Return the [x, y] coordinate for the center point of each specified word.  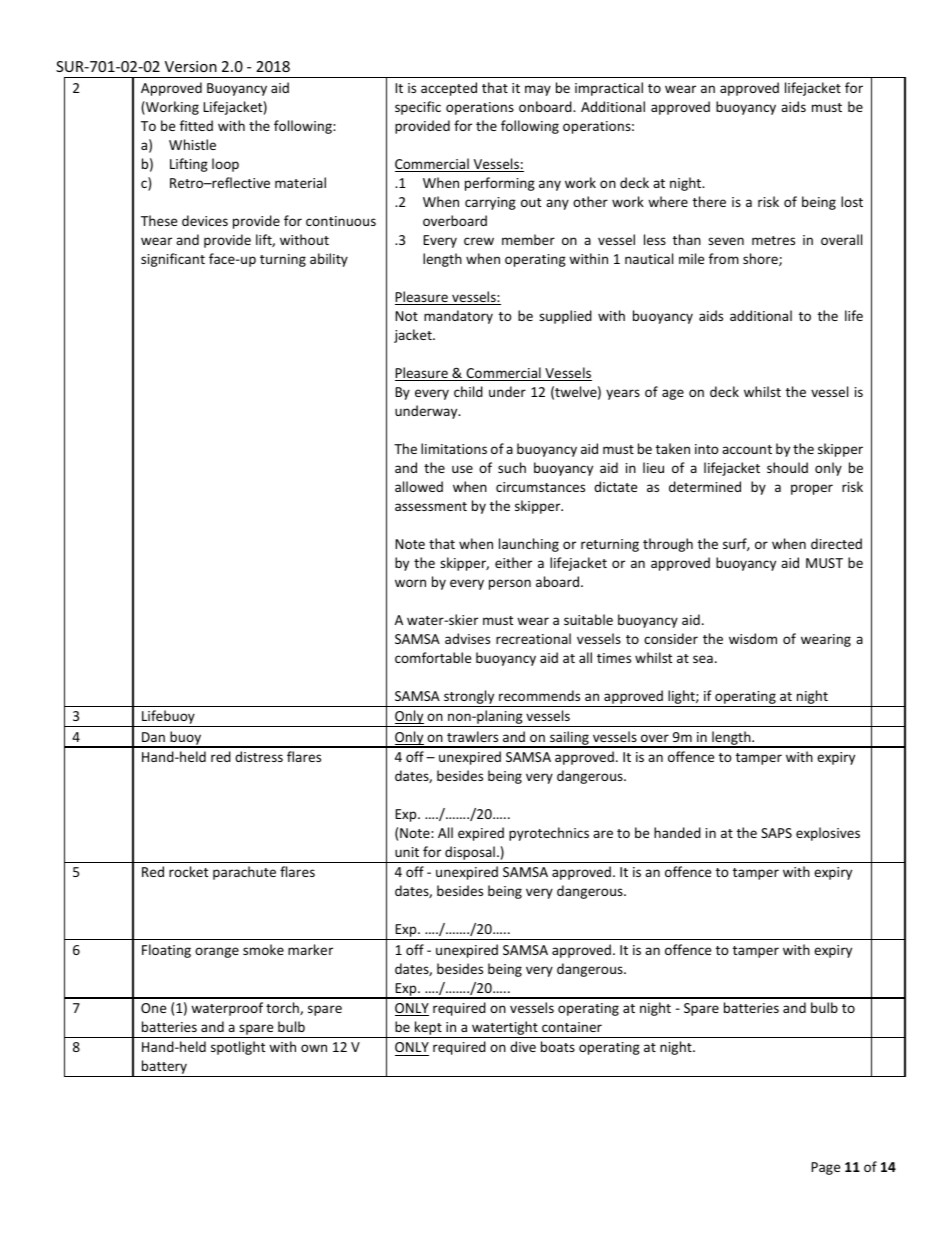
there [709, 201]
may [538, 90]
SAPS [776, 833]
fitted [196, 125]
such [512, 467]
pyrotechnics [549, 834]
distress [259, 756]
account [747, 449]
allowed [419, 486]
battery [164, 1068]
